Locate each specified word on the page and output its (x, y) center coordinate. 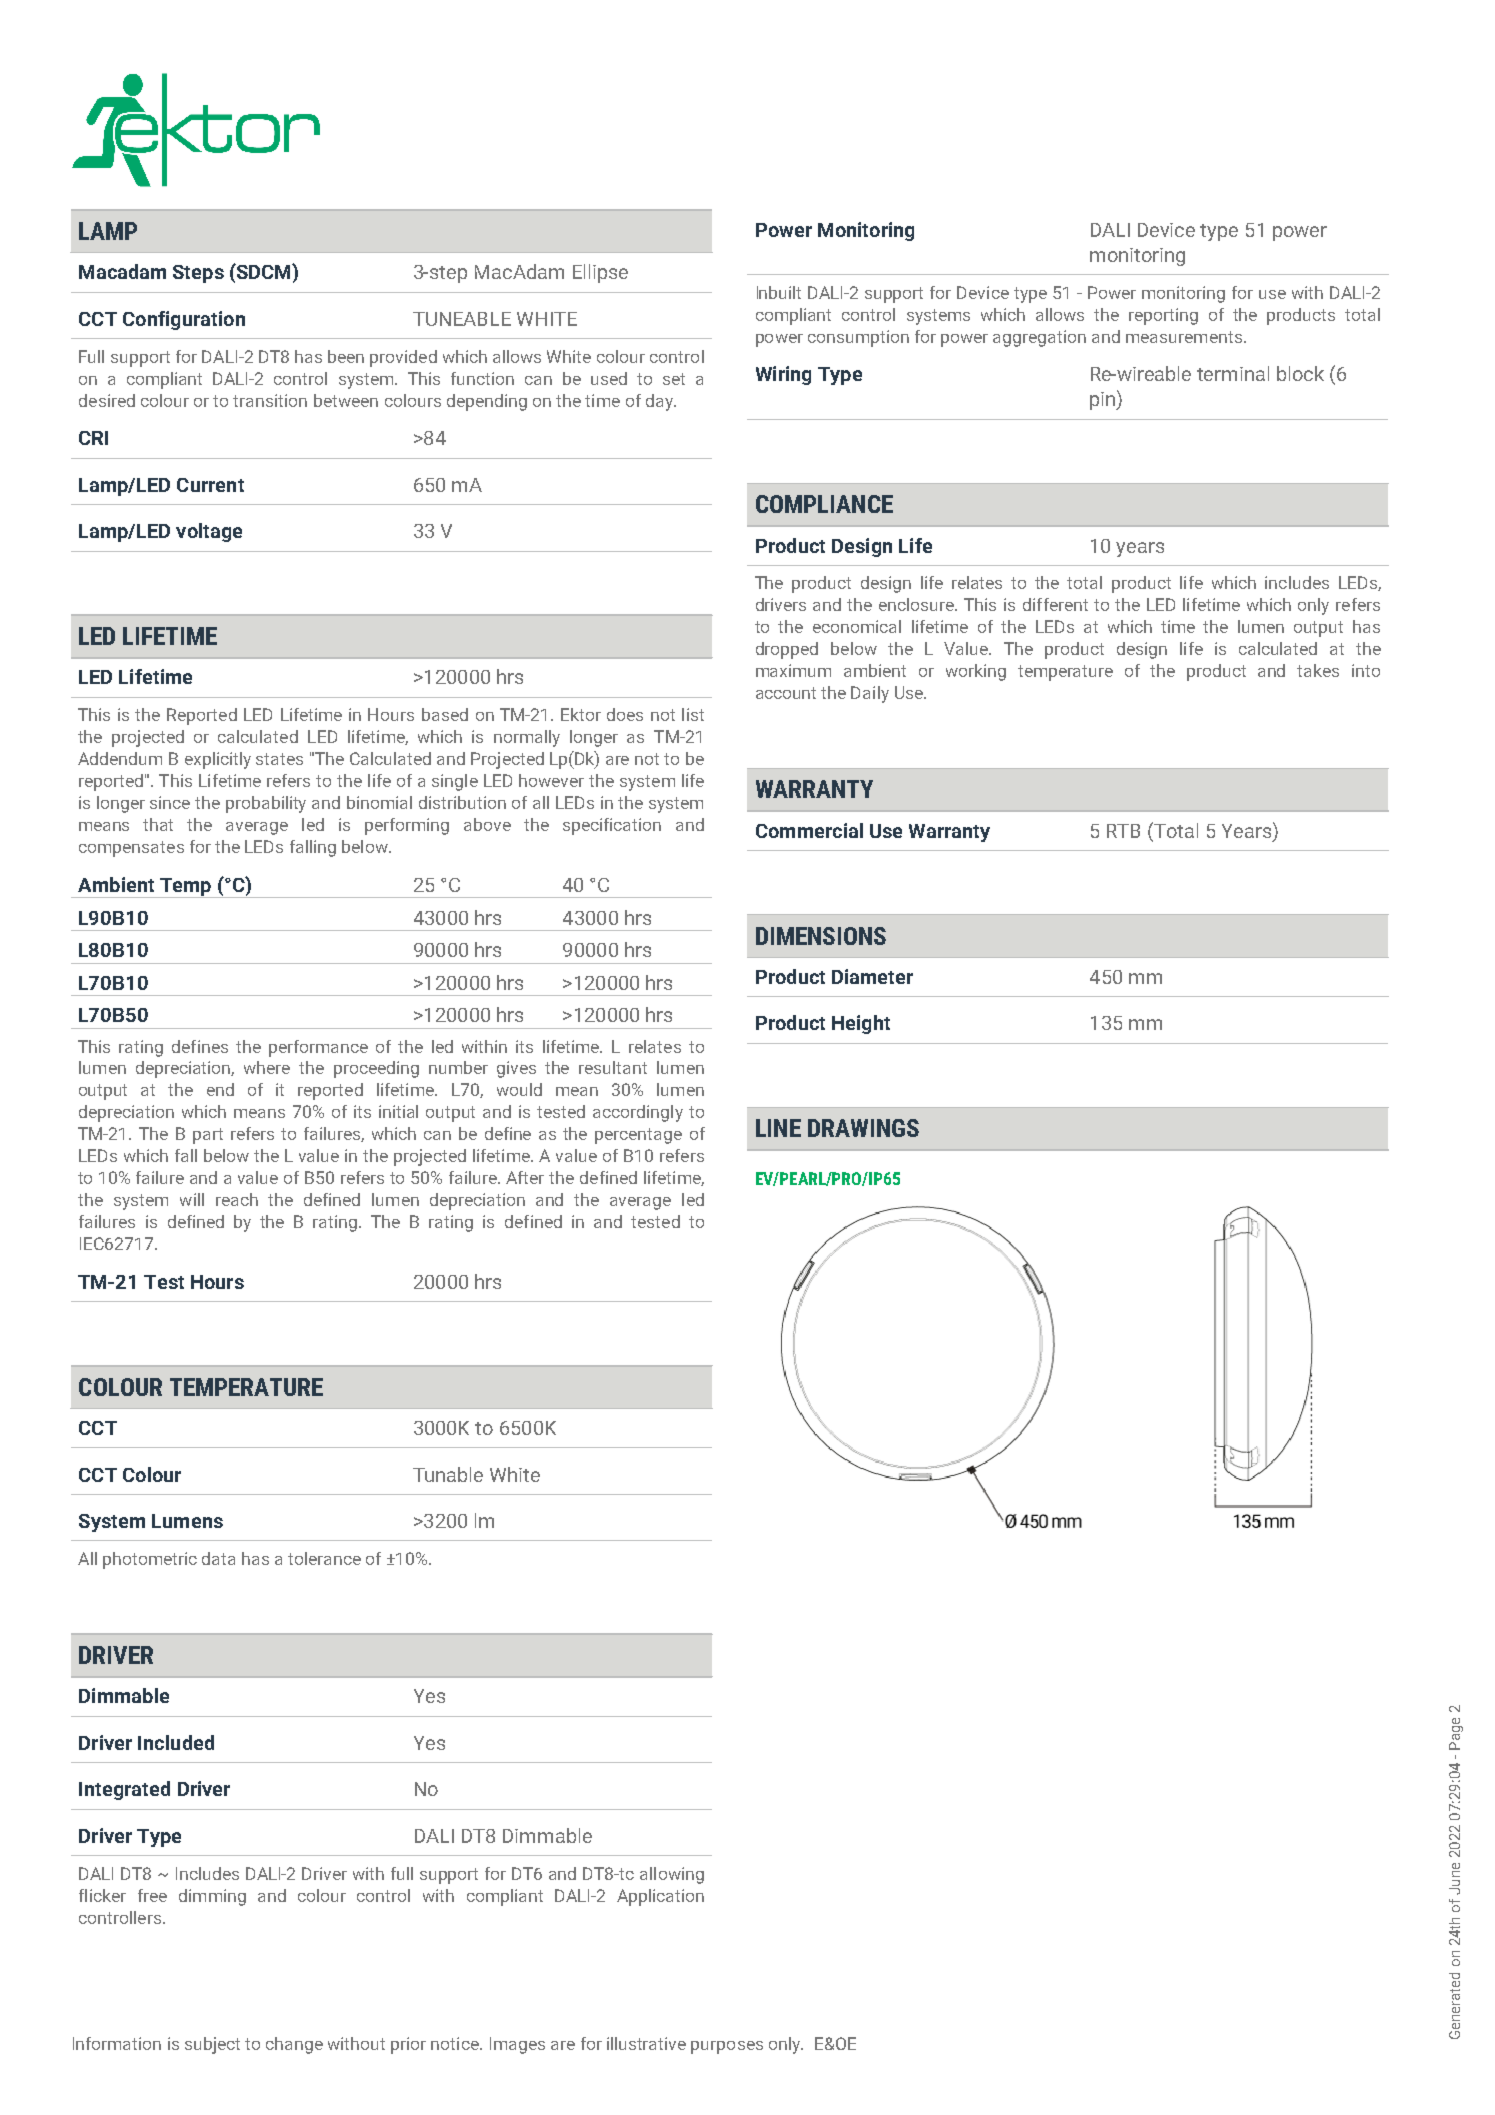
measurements (1184, 337)
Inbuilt (779, 292)
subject (212, 2045)
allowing (672, 1875)
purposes (727, 2047)
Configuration (184, 320)
